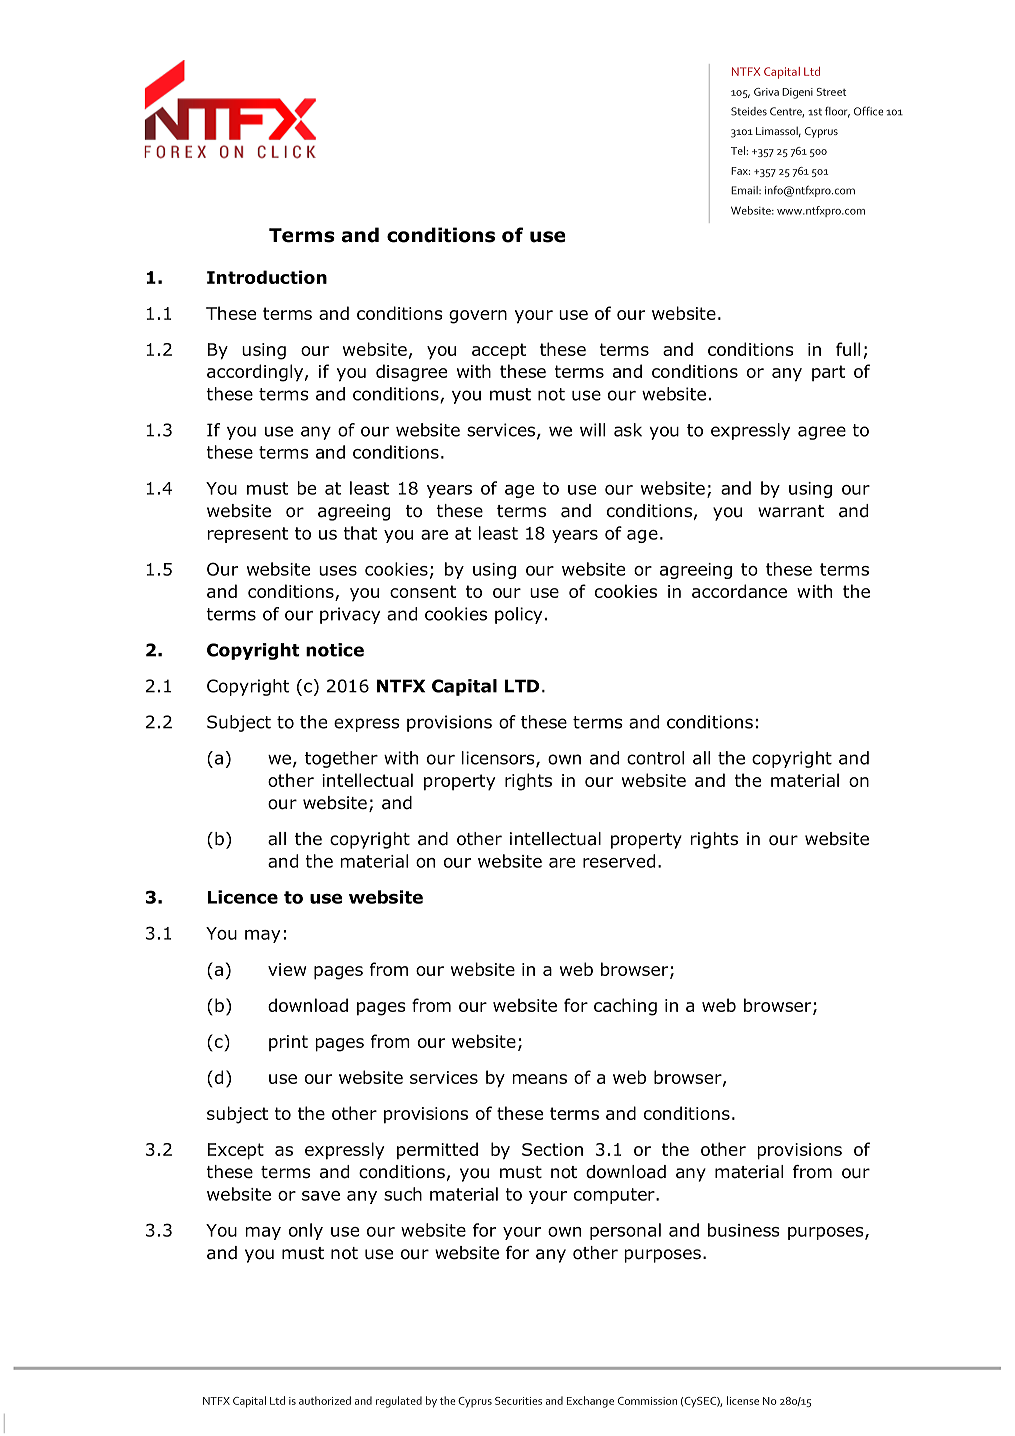  What do you see at coordinates (325, 1400) in the screenshot?
I see `authorized` at bounding box center [325, 1400].
